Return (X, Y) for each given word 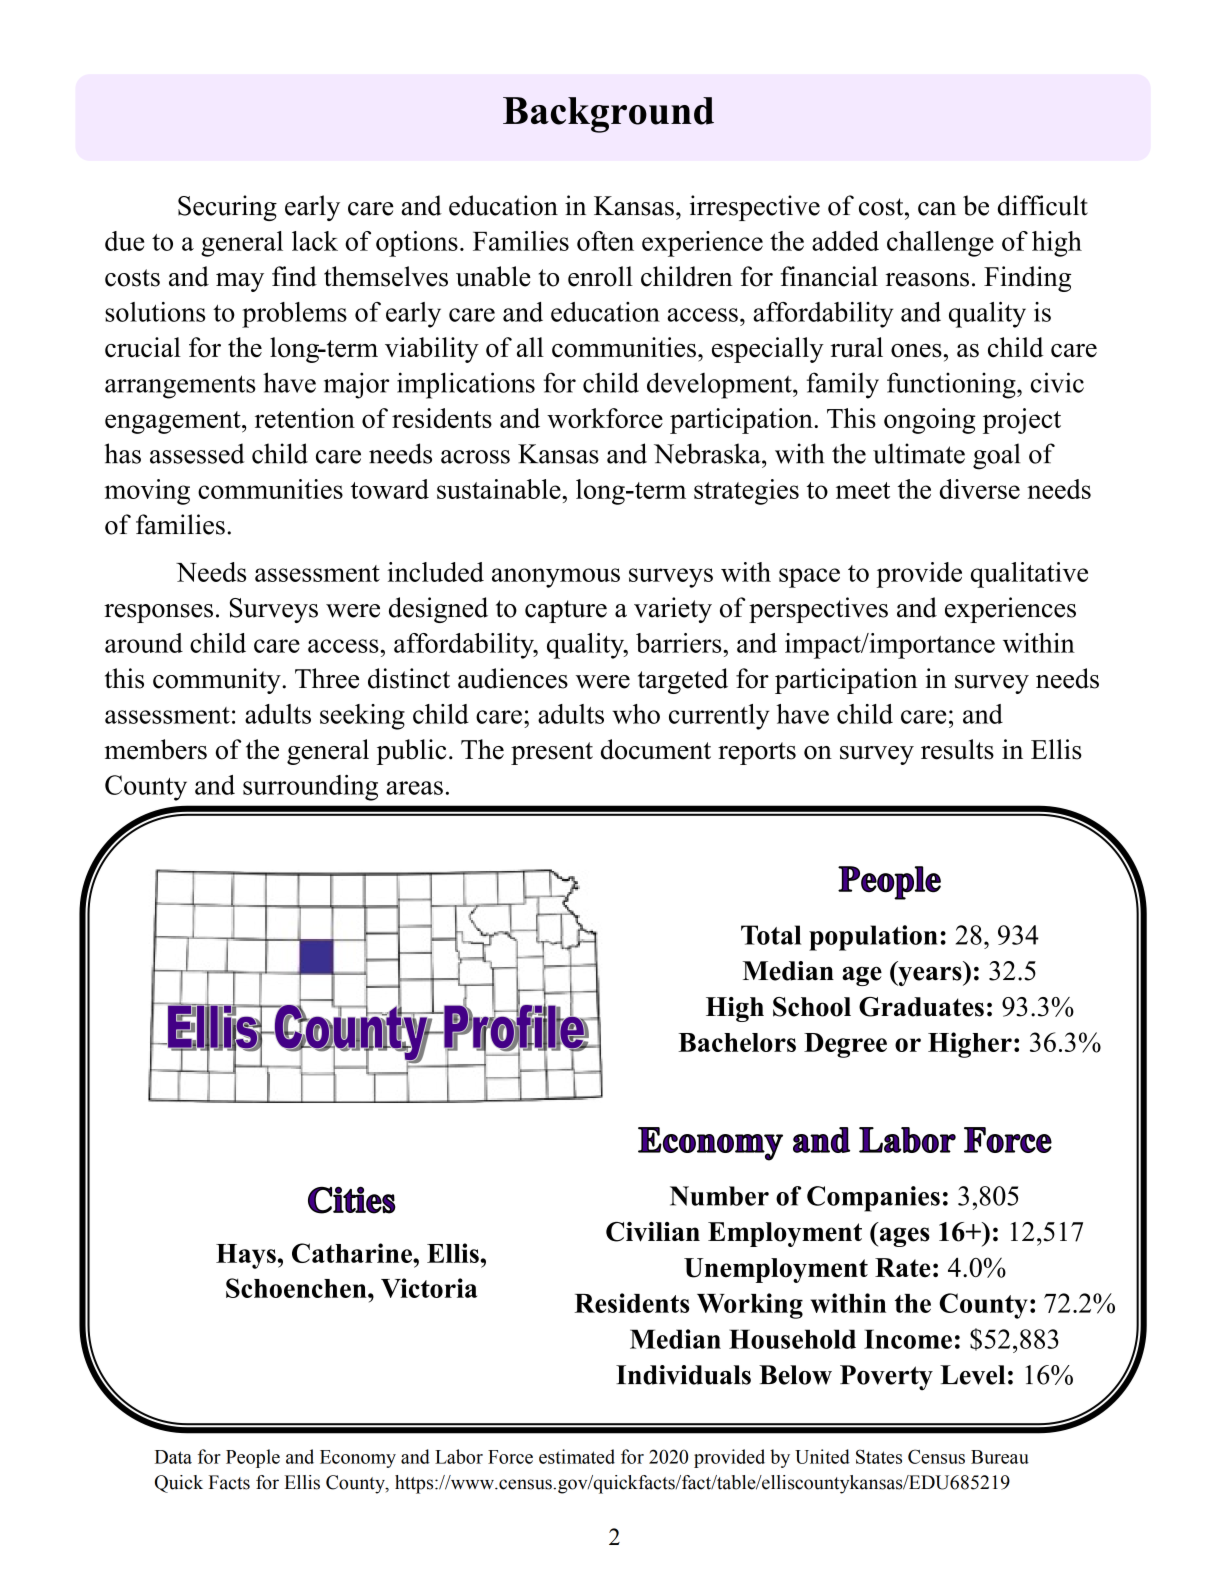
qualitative (1029, 575)
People (253, 1458)
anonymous (556, 578)
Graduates (921, 1007)
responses (158, 613)
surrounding (310, 788)
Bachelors (737, 1042)
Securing (227, 208)
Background (608, 115)
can (937, 209)
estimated (577, 1456)
